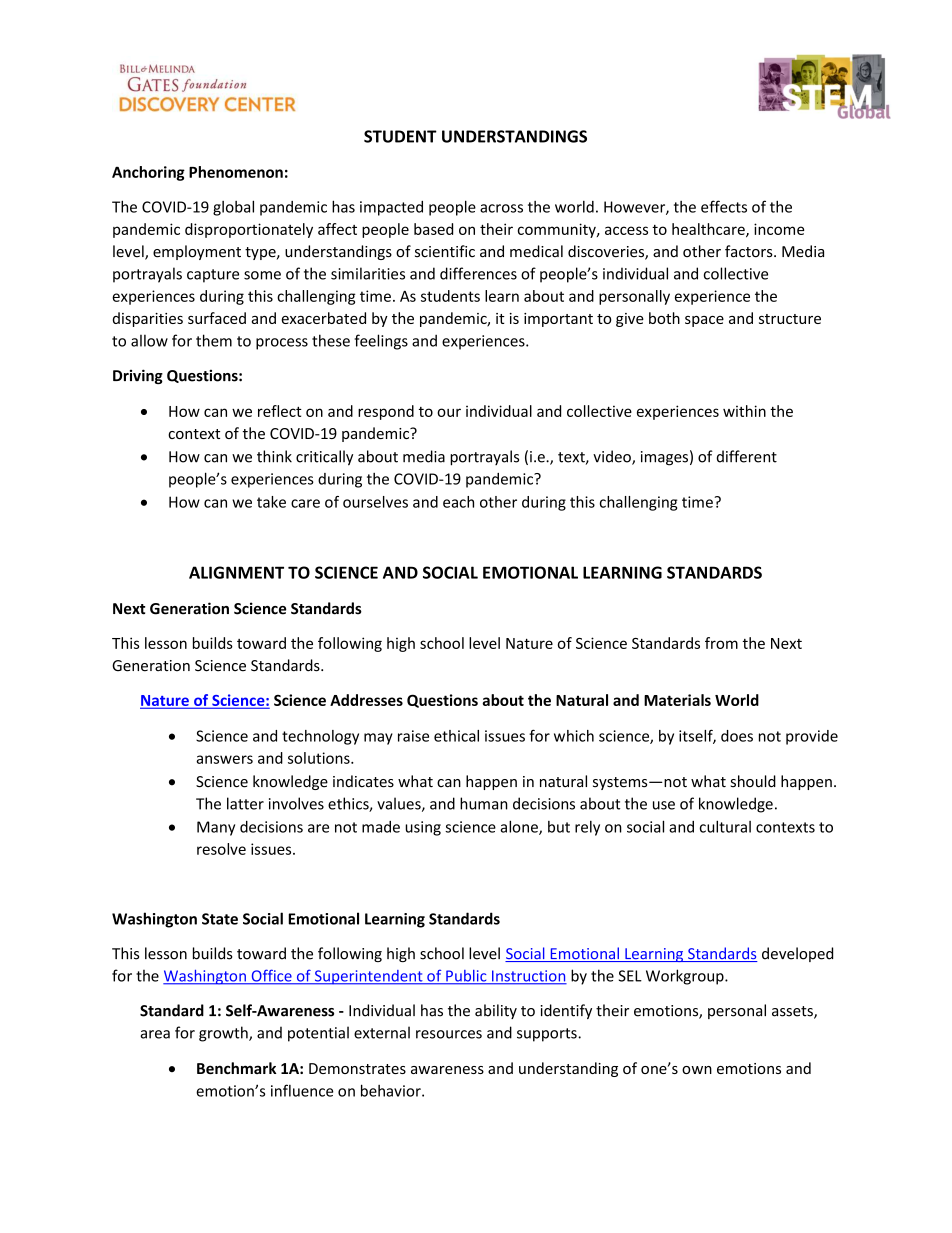 The image size is (952, 1233). What do you see at coordinates (501, 208) in the image?
I see `across` at bounding box center [501, 208].
